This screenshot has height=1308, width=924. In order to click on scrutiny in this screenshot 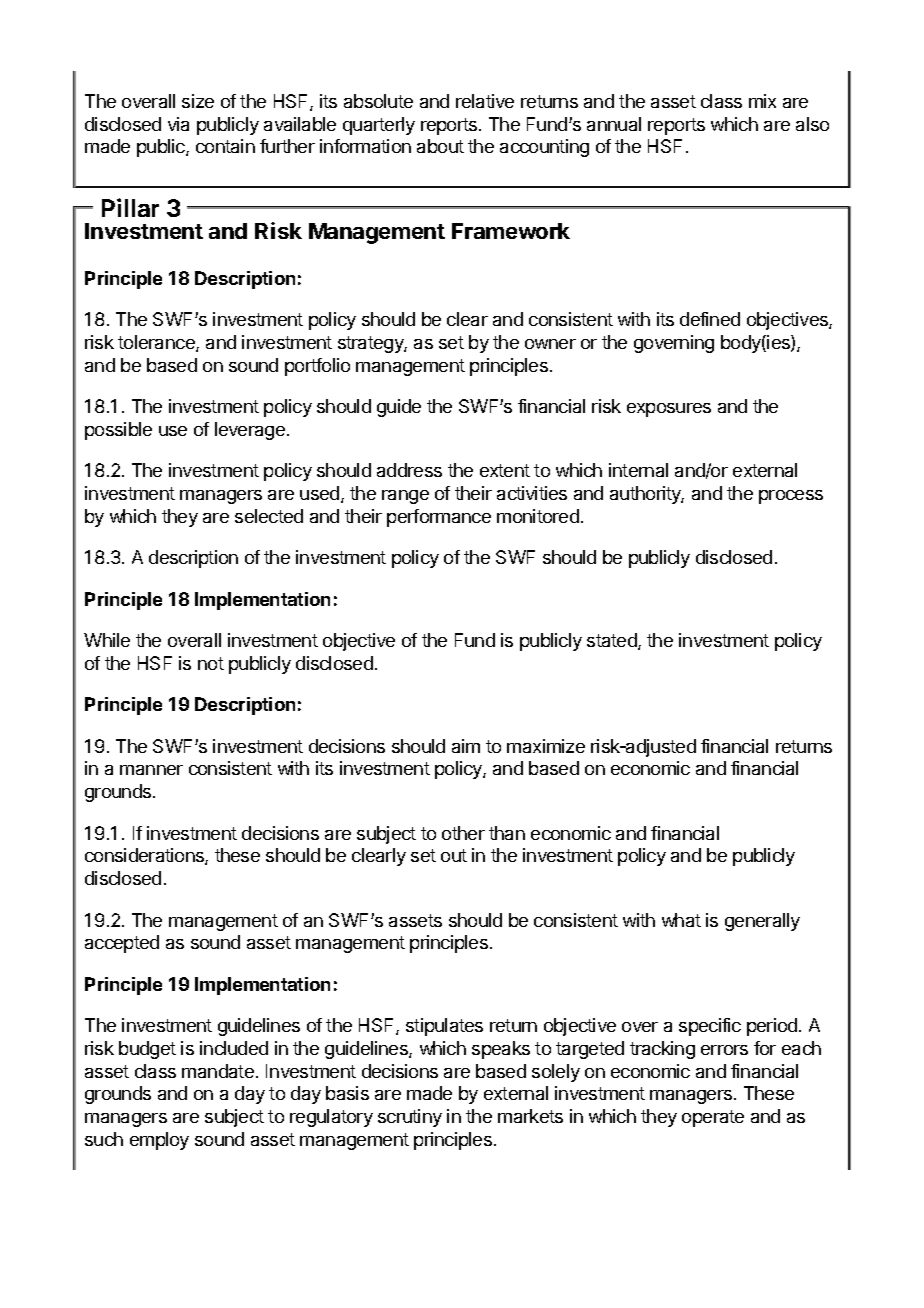, I will do `click(410, 1118)`.
